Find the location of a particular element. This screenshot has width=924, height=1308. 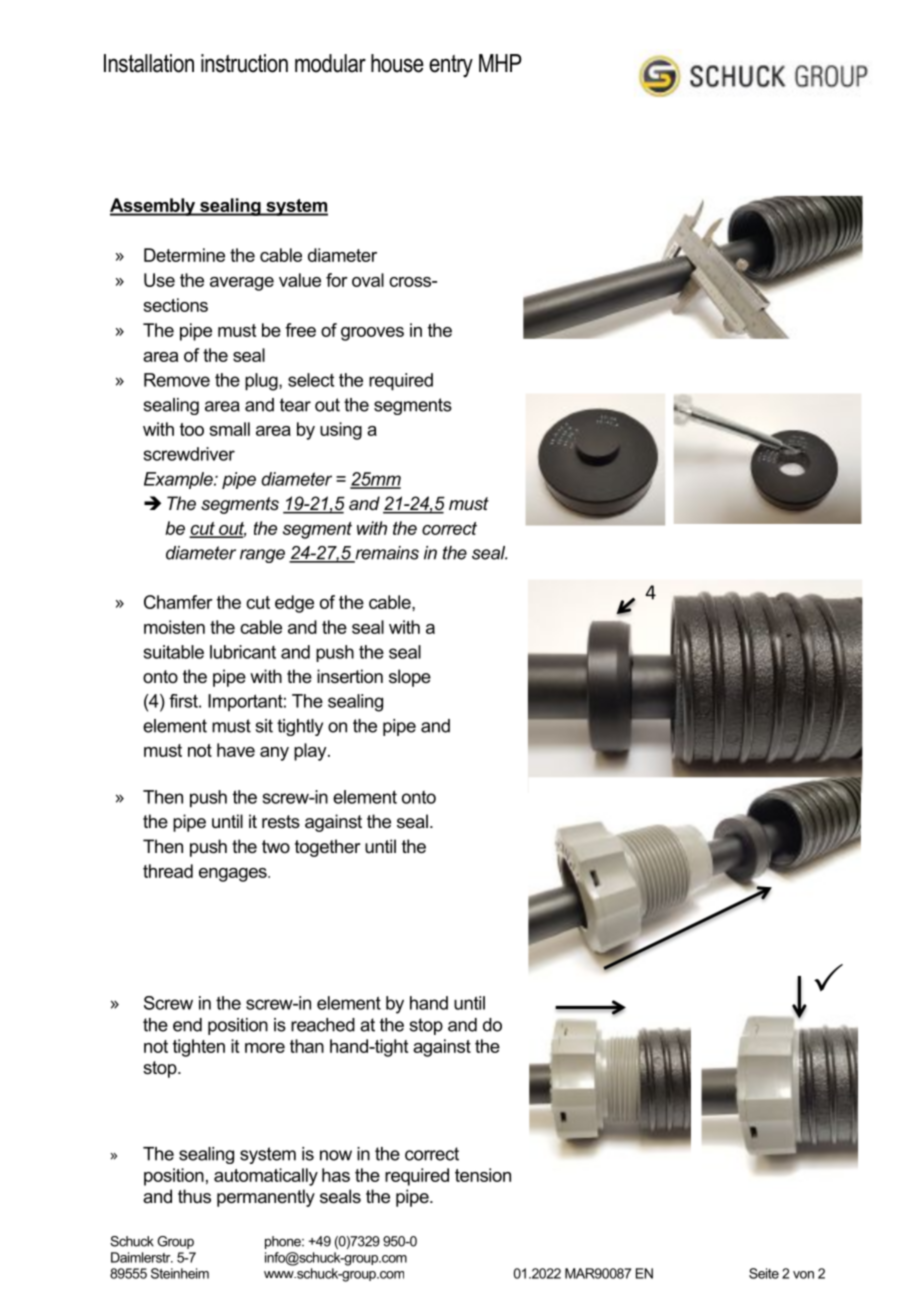

tension is located at coordinates (483, 1175).
